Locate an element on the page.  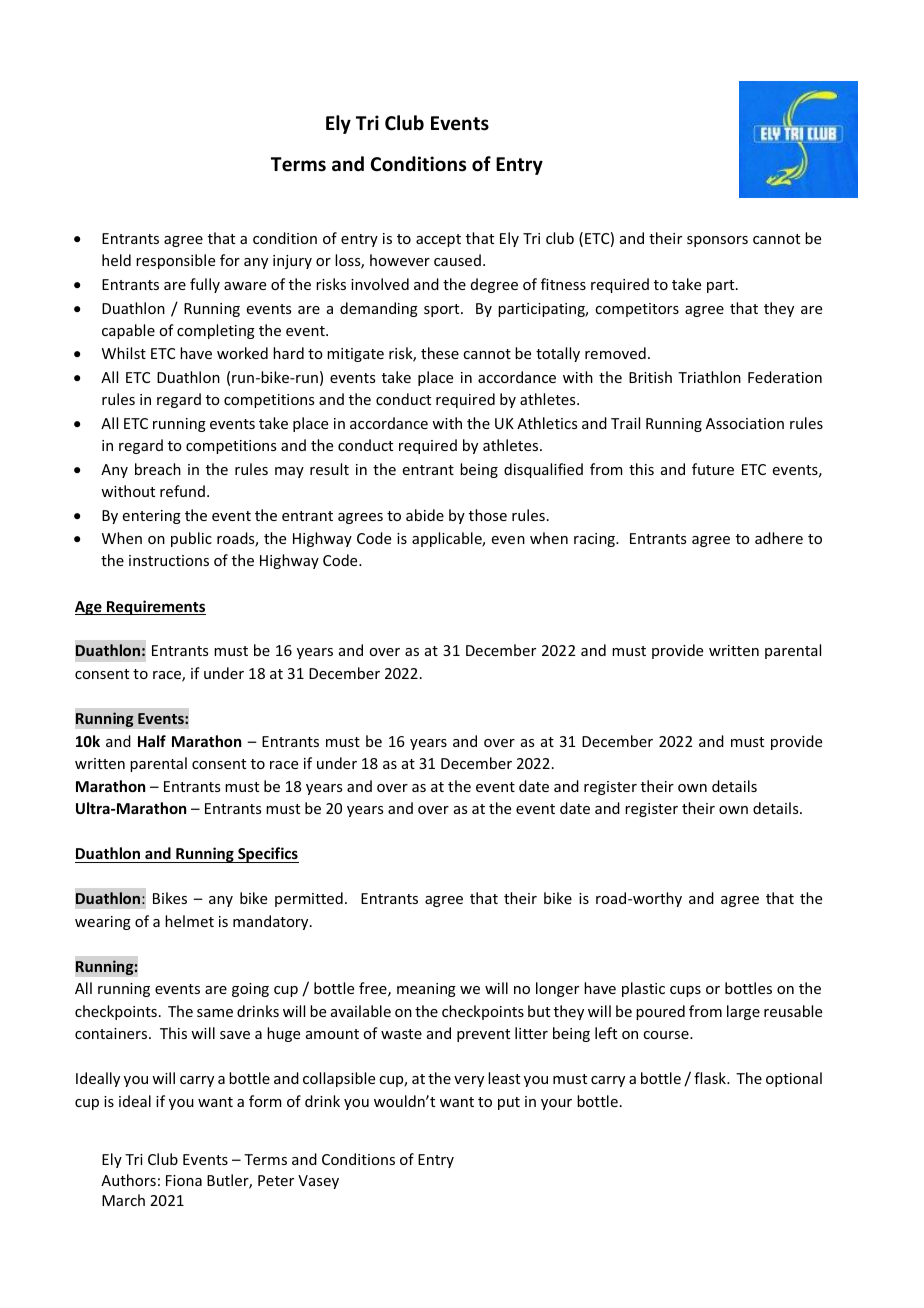
responsible is located at coordinates (175, 261).
